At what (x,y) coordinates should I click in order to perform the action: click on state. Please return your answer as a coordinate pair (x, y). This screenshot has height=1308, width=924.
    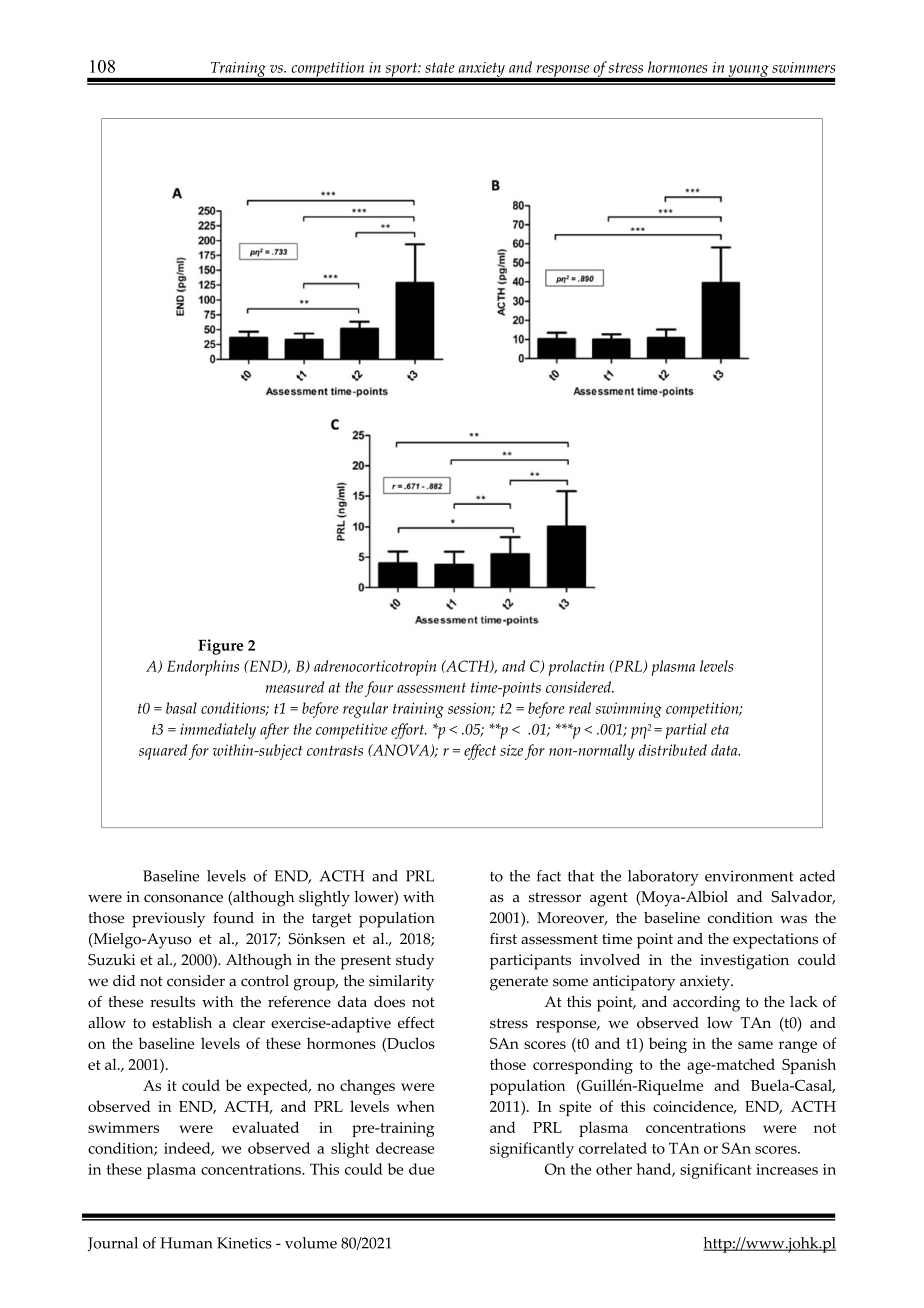
    Looking at the image, I should click on (440, 68).
